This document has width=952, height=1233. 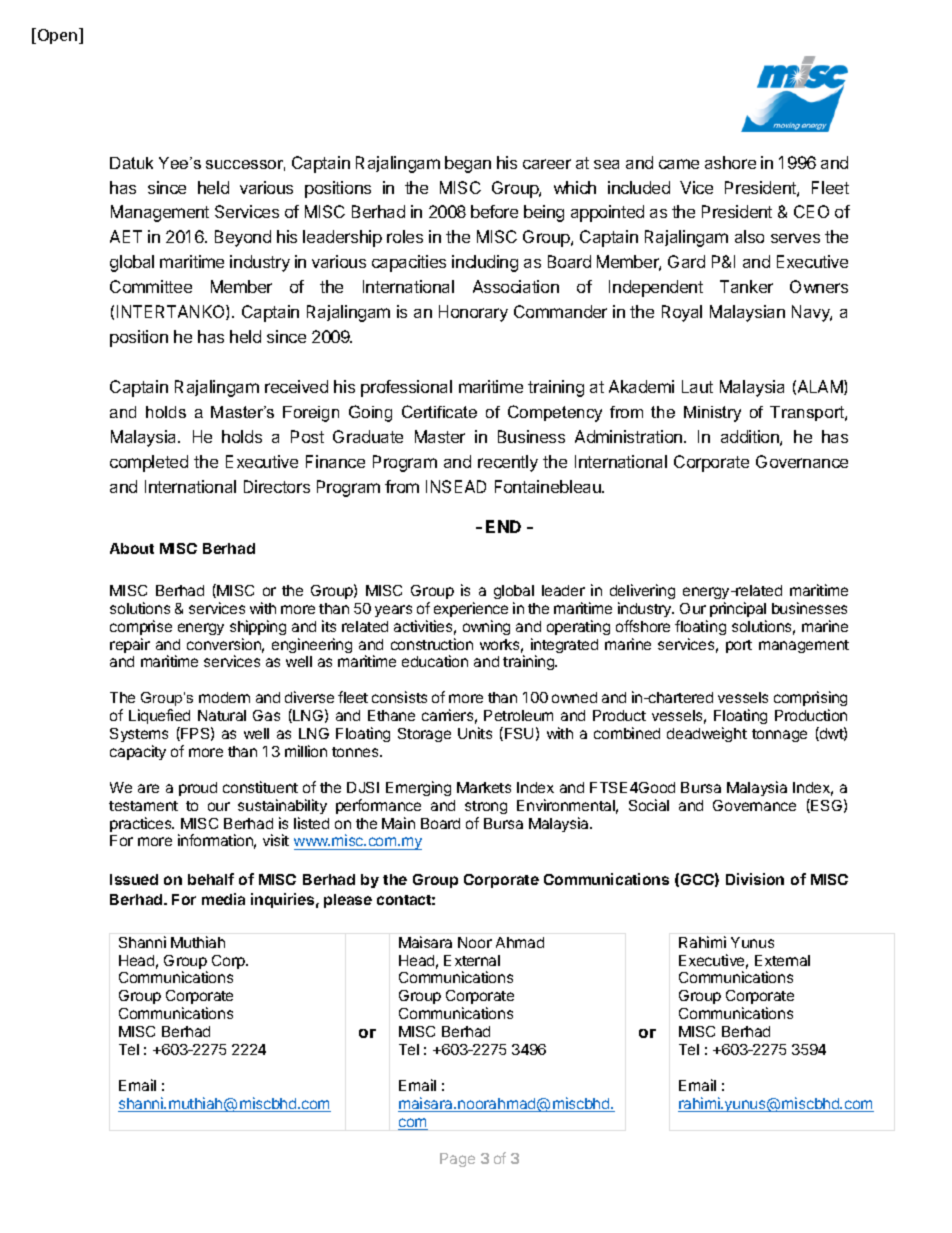 What do you see at coordinates (399, 697) in the document?
I see `consists` at bounding box center [399, 697].
